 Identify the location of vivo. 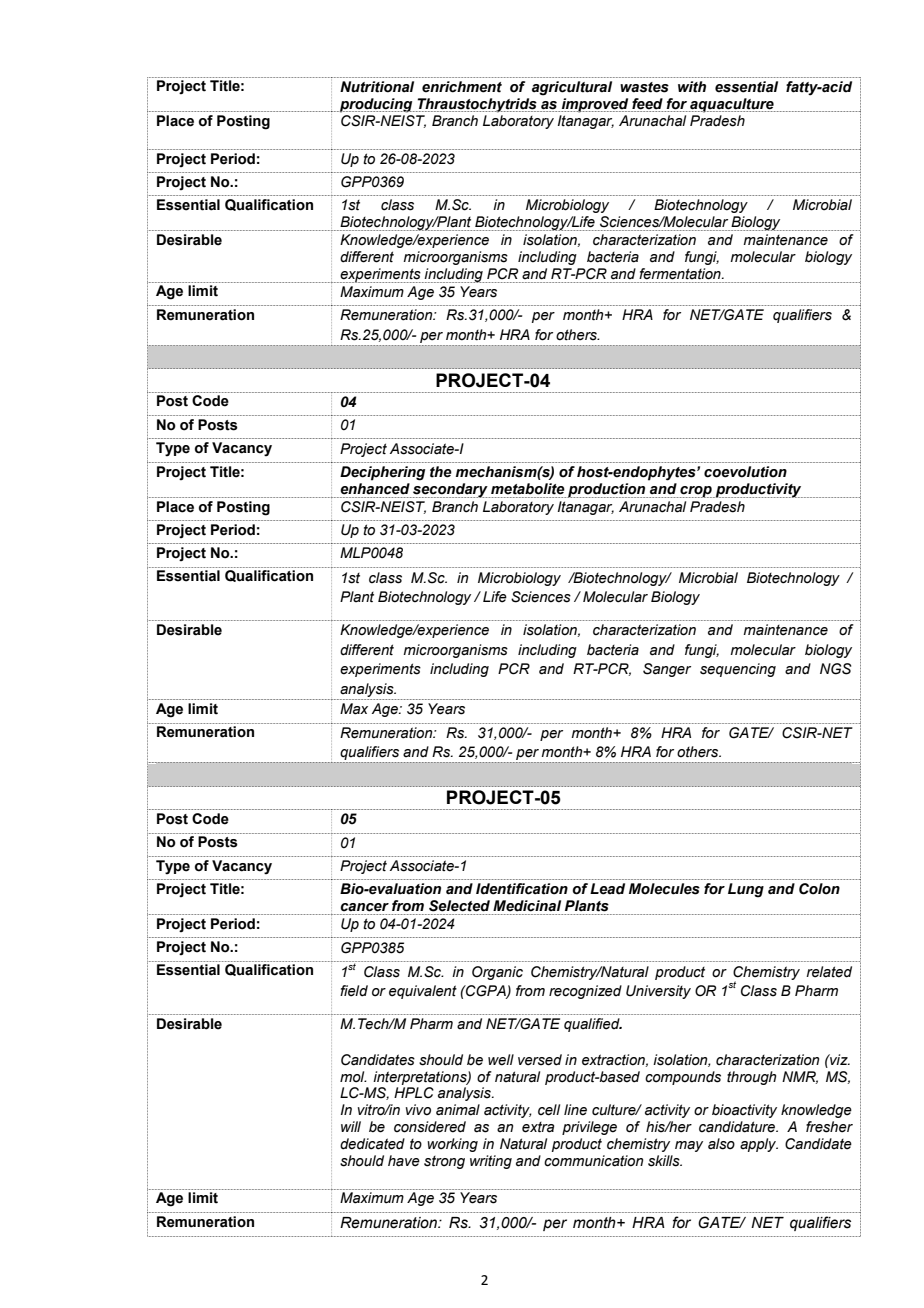
(418, 1110).
